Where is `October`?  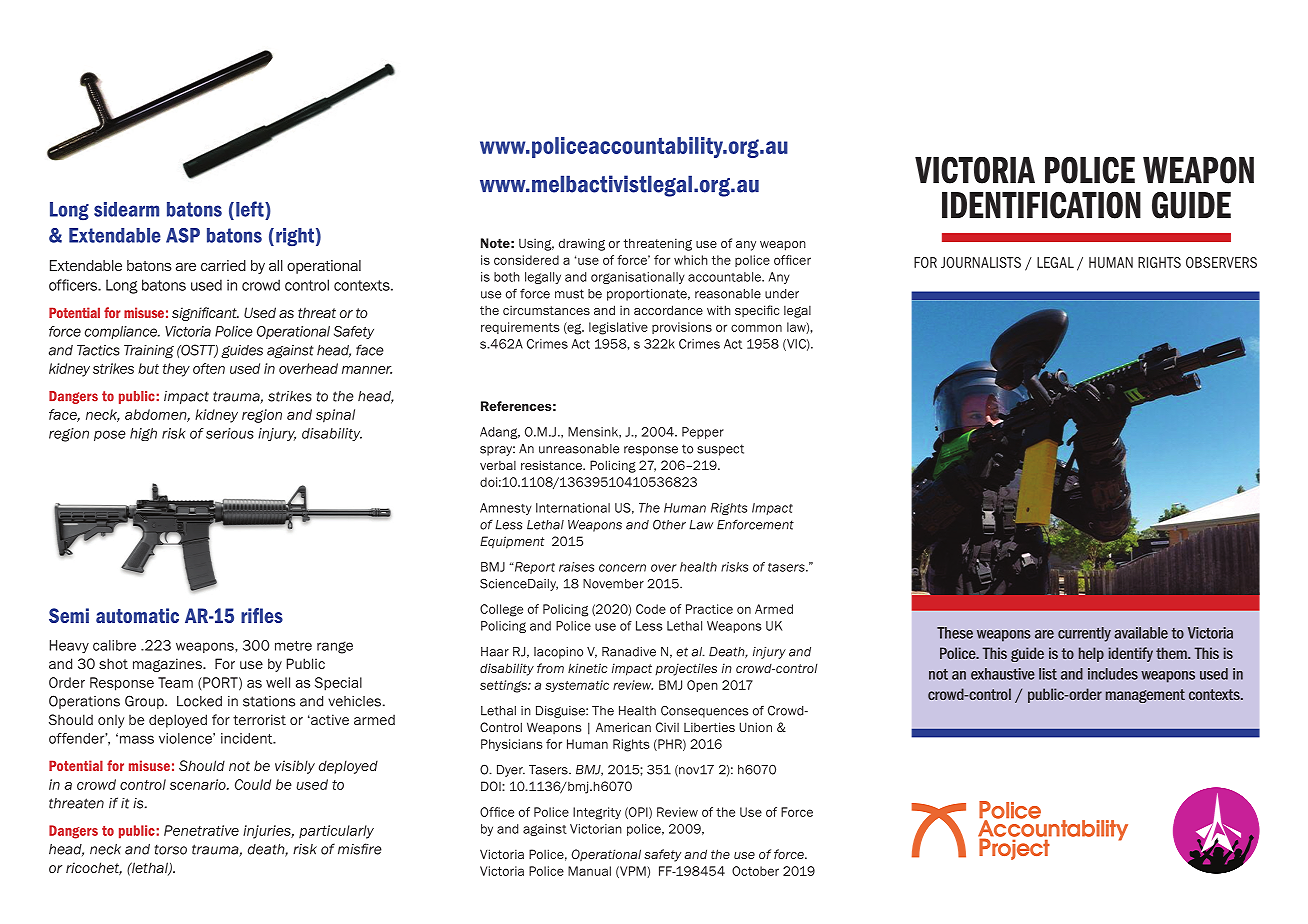 October is located at coordinates (755, 871).
